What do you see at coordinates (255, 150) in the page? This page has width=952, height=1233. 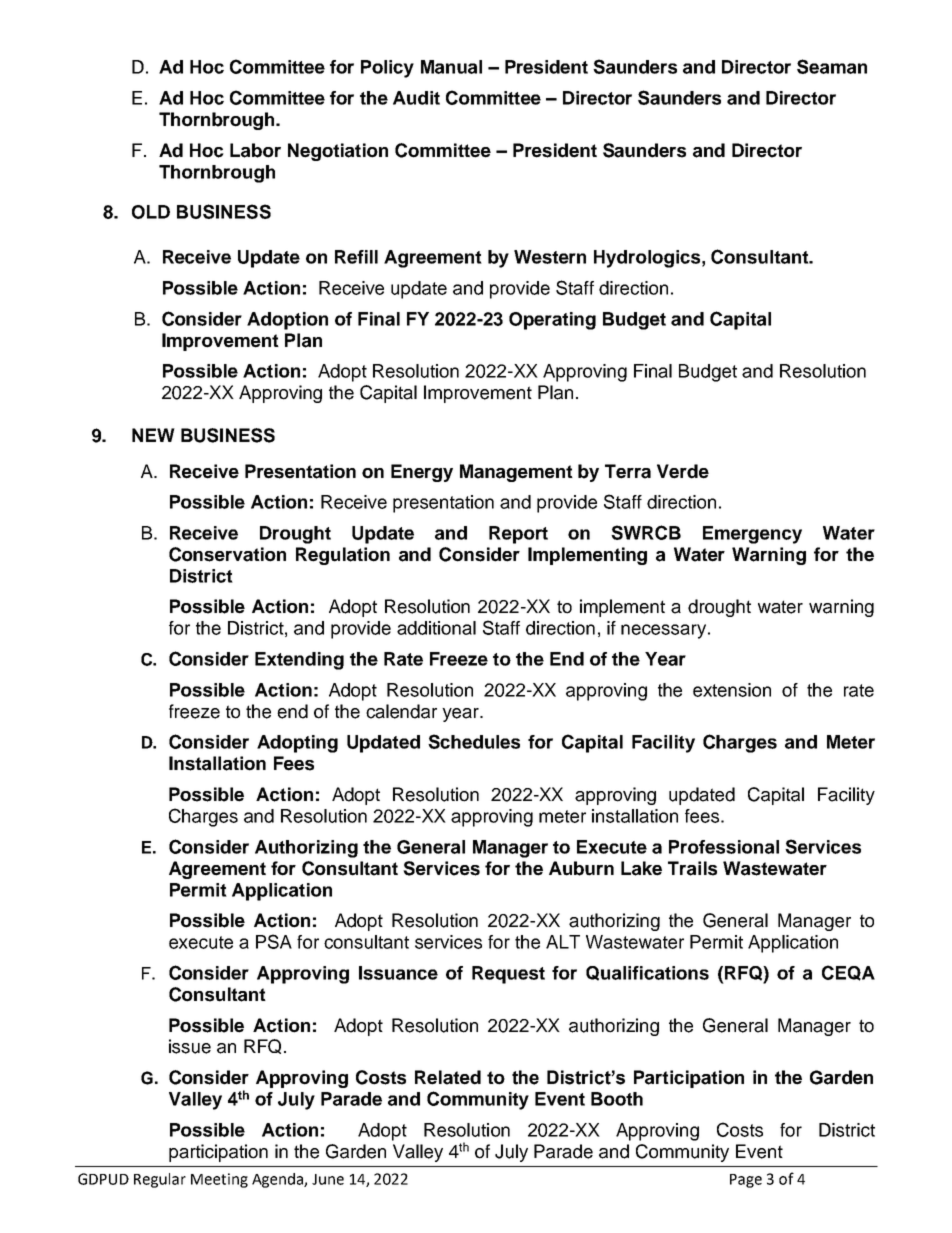 I see `Labor` at bounding box center [255, 150].
